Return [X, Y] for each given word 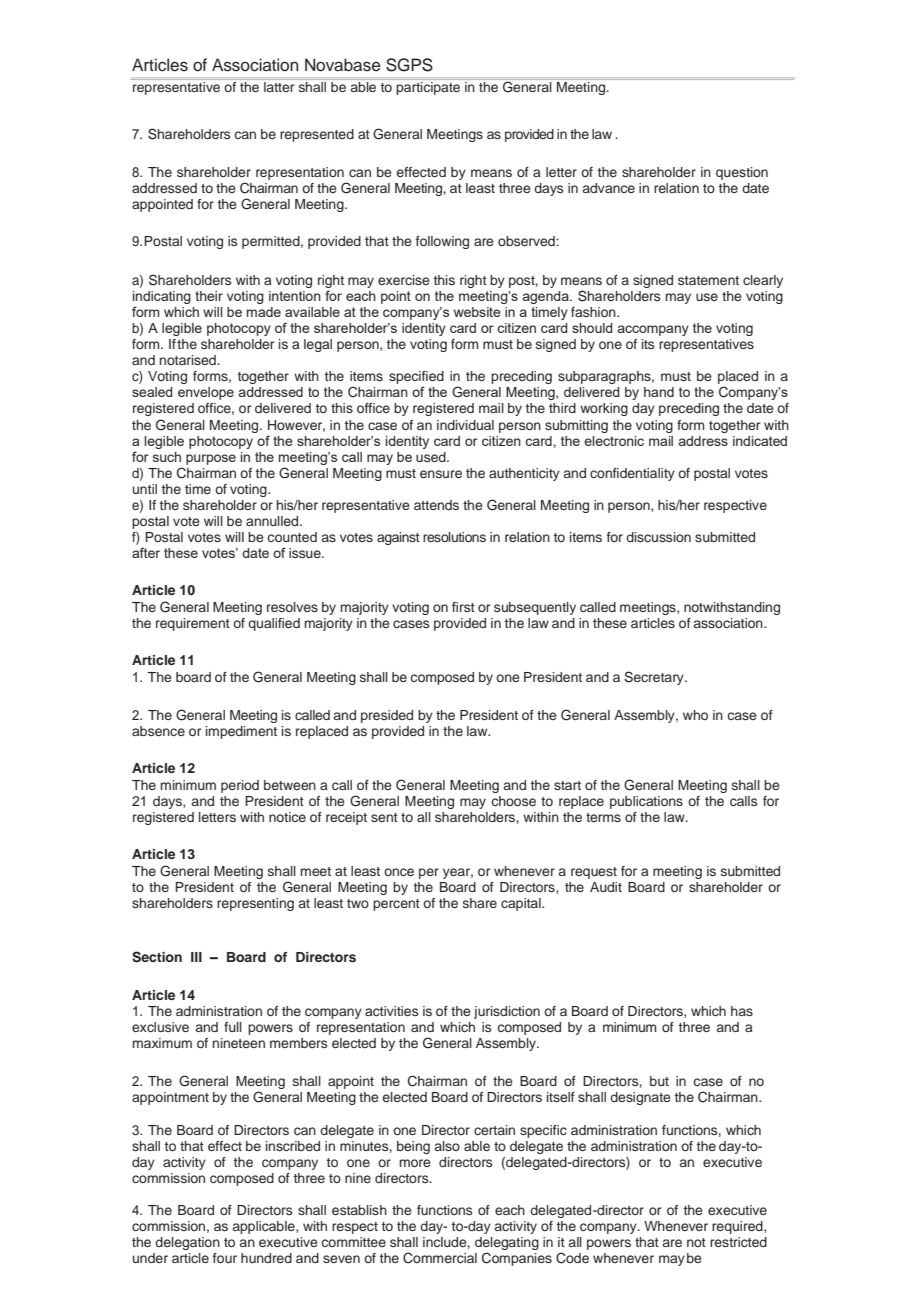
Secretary [655, 678]
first [463, 607]
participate [428, 88]
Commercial [440, 1258]
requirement [193, 624]
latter [279, 87]
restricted [738, 1242]
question [742, 173]
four [225, 1258]
